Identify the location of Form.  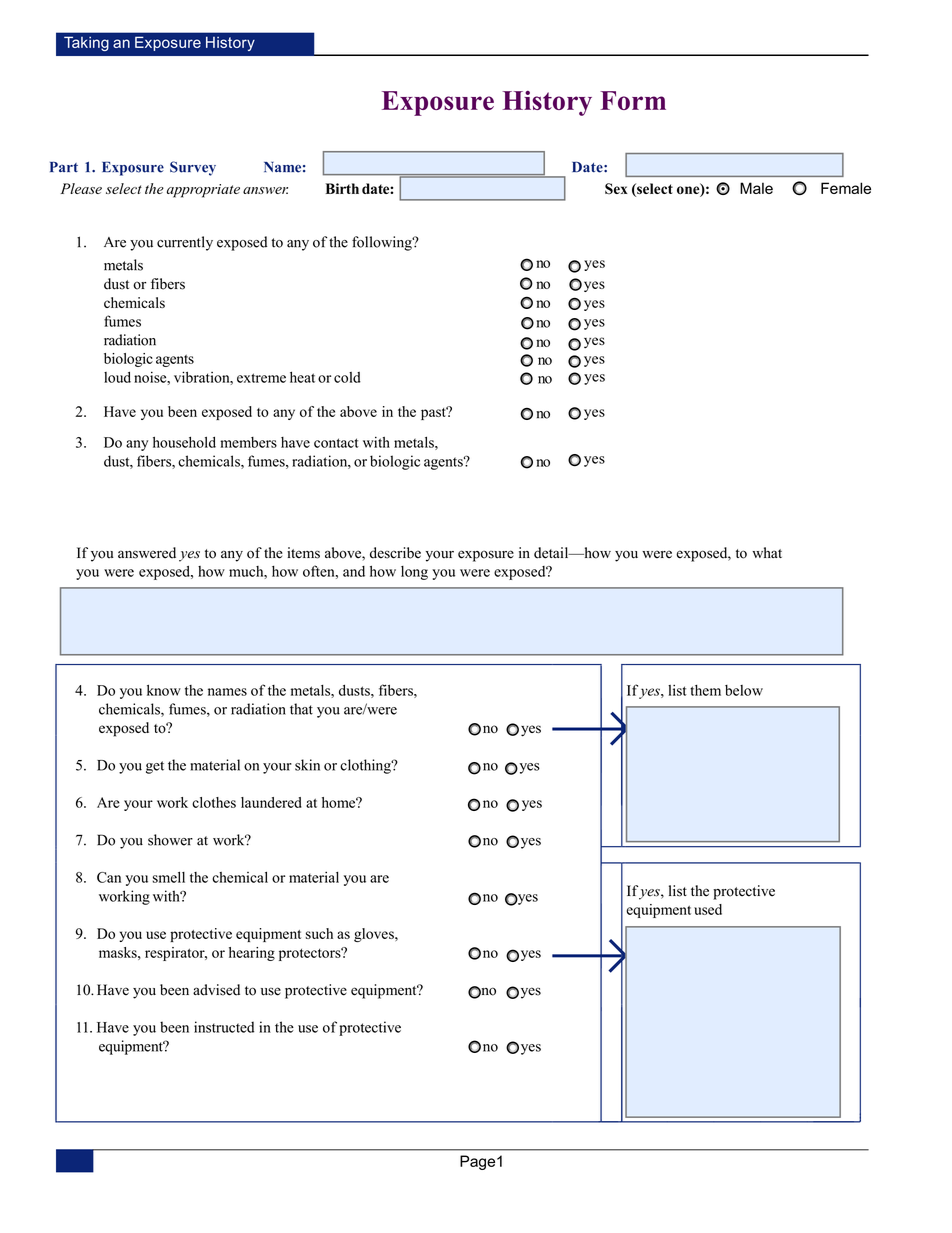
(633, 100).
